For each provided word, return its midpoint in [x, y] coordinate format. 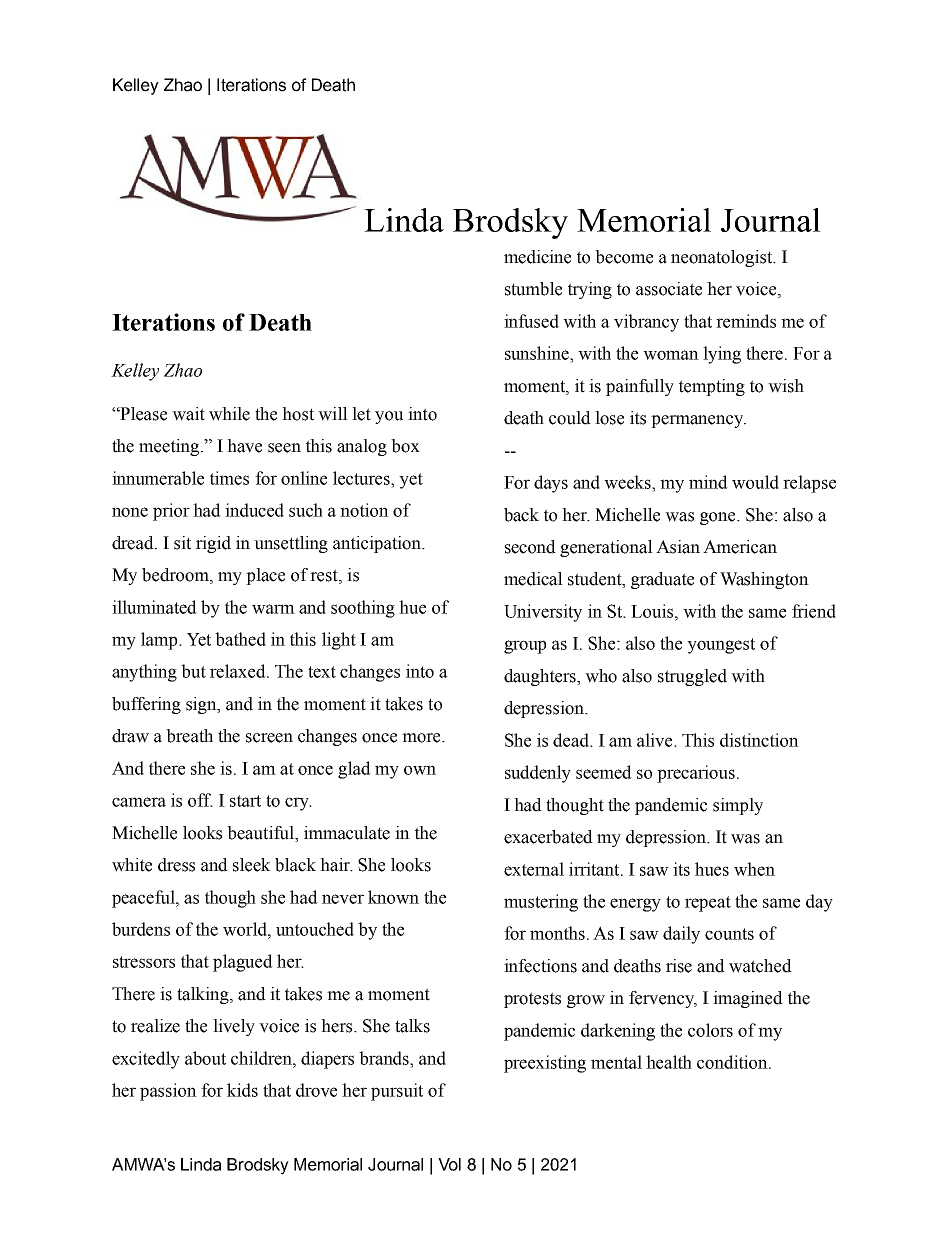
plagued [243, 963]
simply [738, 806]
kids [242, 1090]
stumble [533, 289]
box [405, 446]
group [525, 647]
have [244, 446]
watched [760, 966]
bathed [240, 639]
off [200, 800]
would [755, 482]
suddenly [538, 774]
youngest [721, 646]
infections [540, 966]
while [229, 414]
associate [669, 289]
